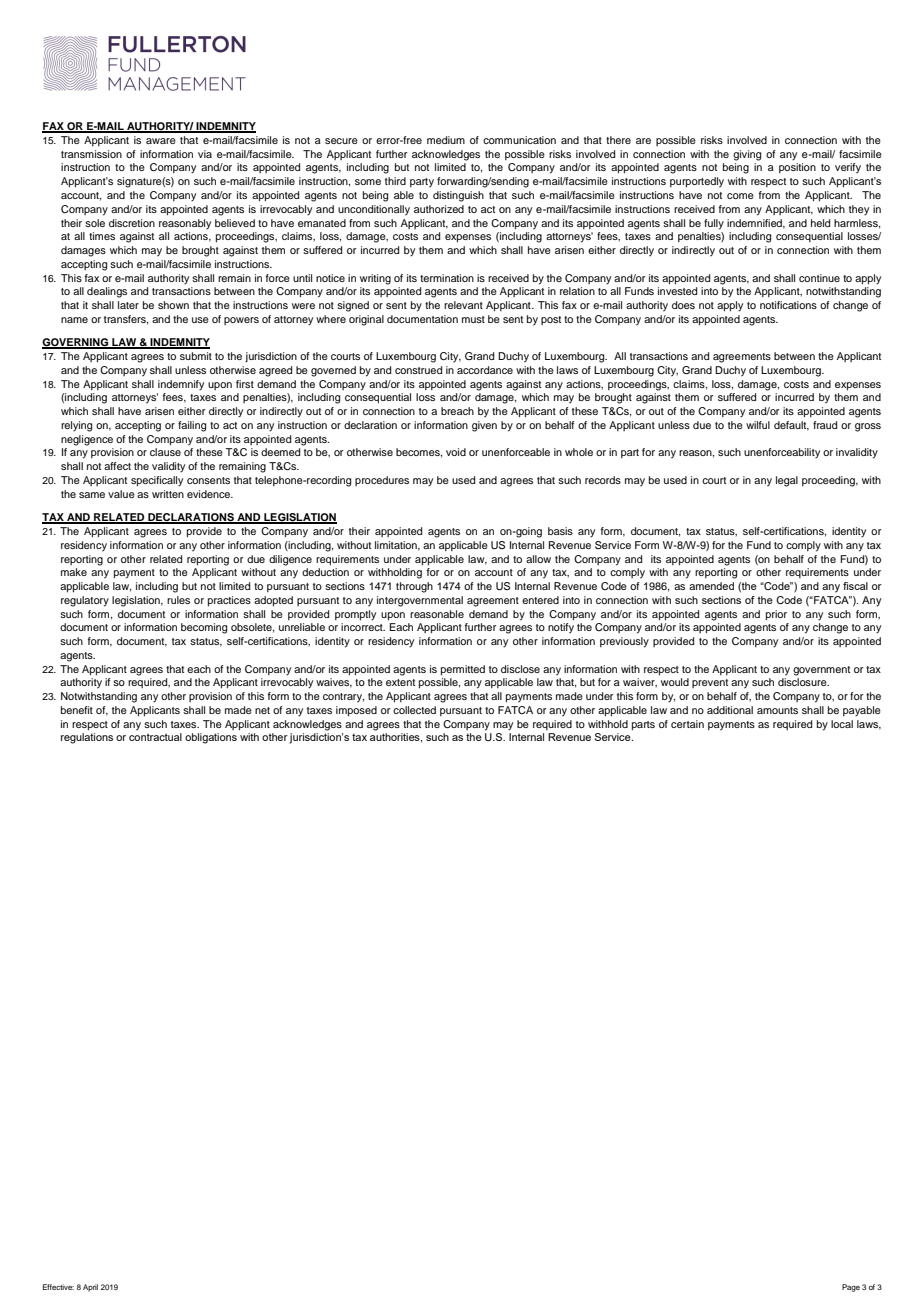  Describe the element at coordinates (161, 141) in the screenshot. I see `aware` at that location.
